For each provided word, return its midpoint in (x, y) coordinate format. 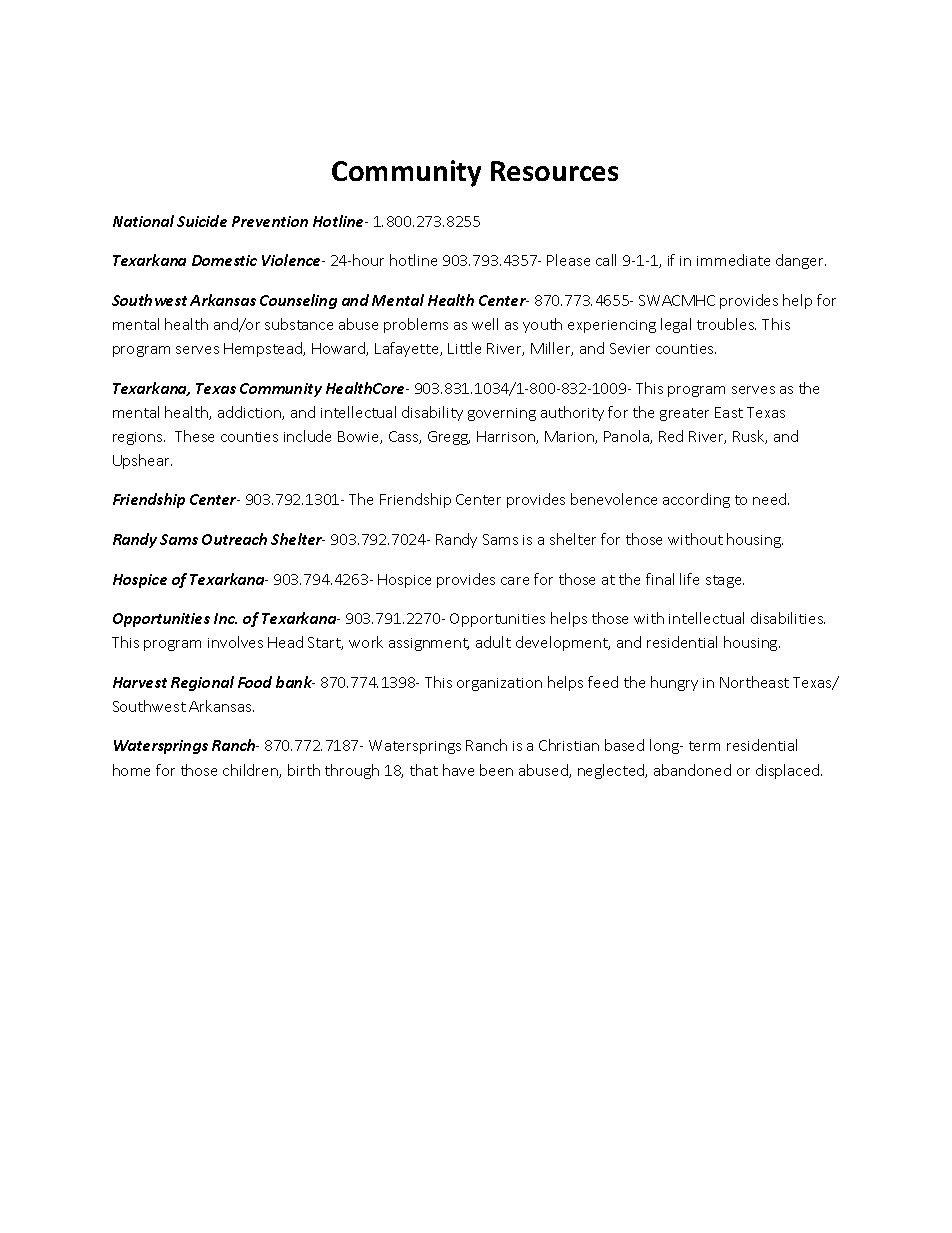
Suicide (202, 221)
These (194, 436)
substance (299, 324)
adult (493, 642)
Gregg (449, 438)
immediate (733, 260)
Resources (554, 171)
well (485, 324)
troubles (726, 324)
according (696, 500)
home (131, 770)
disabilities (788, 618)
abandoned (692, 770)
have (458, 770)
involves (235, 642)
